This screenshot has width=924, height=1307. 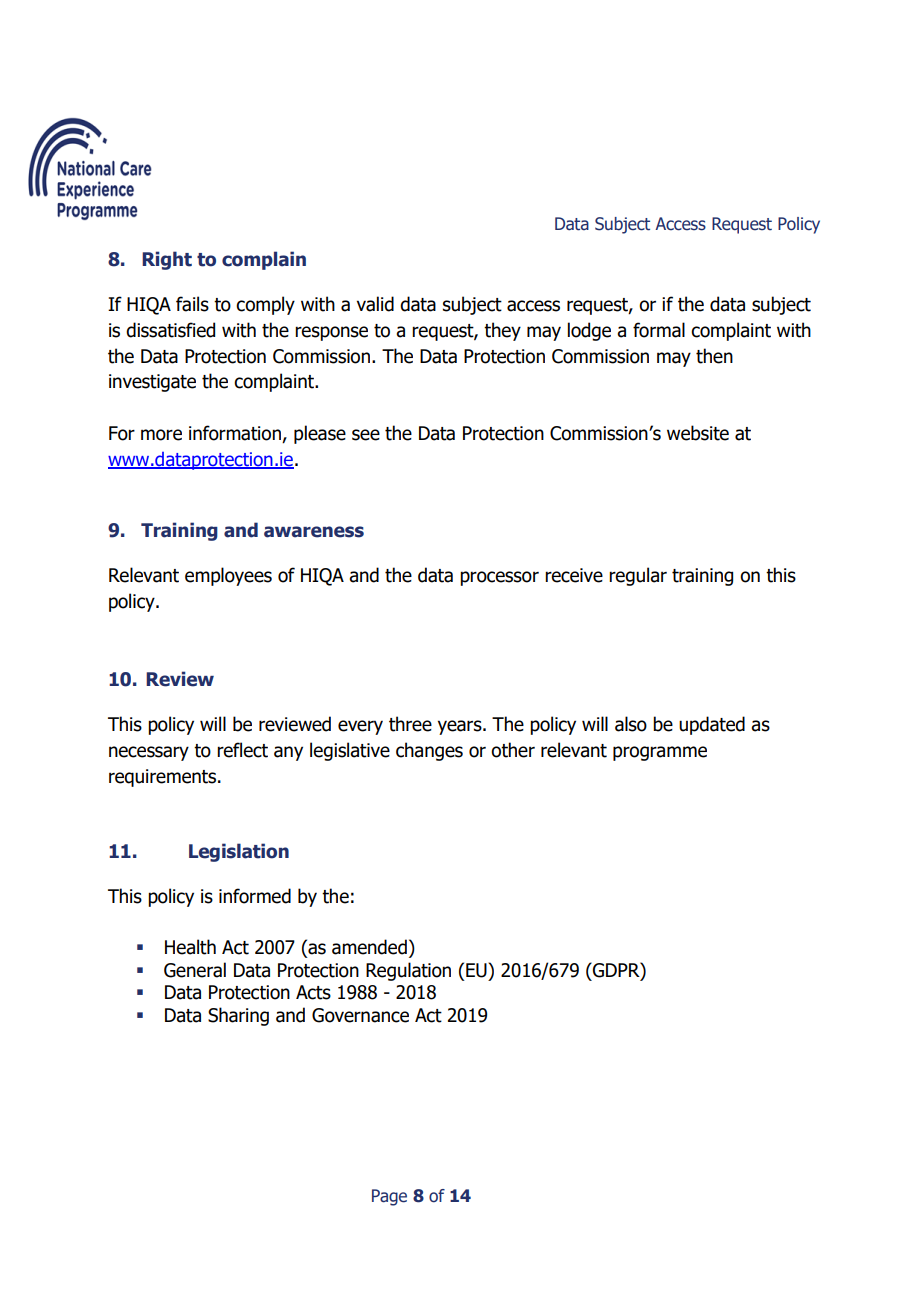 I want to click on reflect, so click(x=242, y=750).
